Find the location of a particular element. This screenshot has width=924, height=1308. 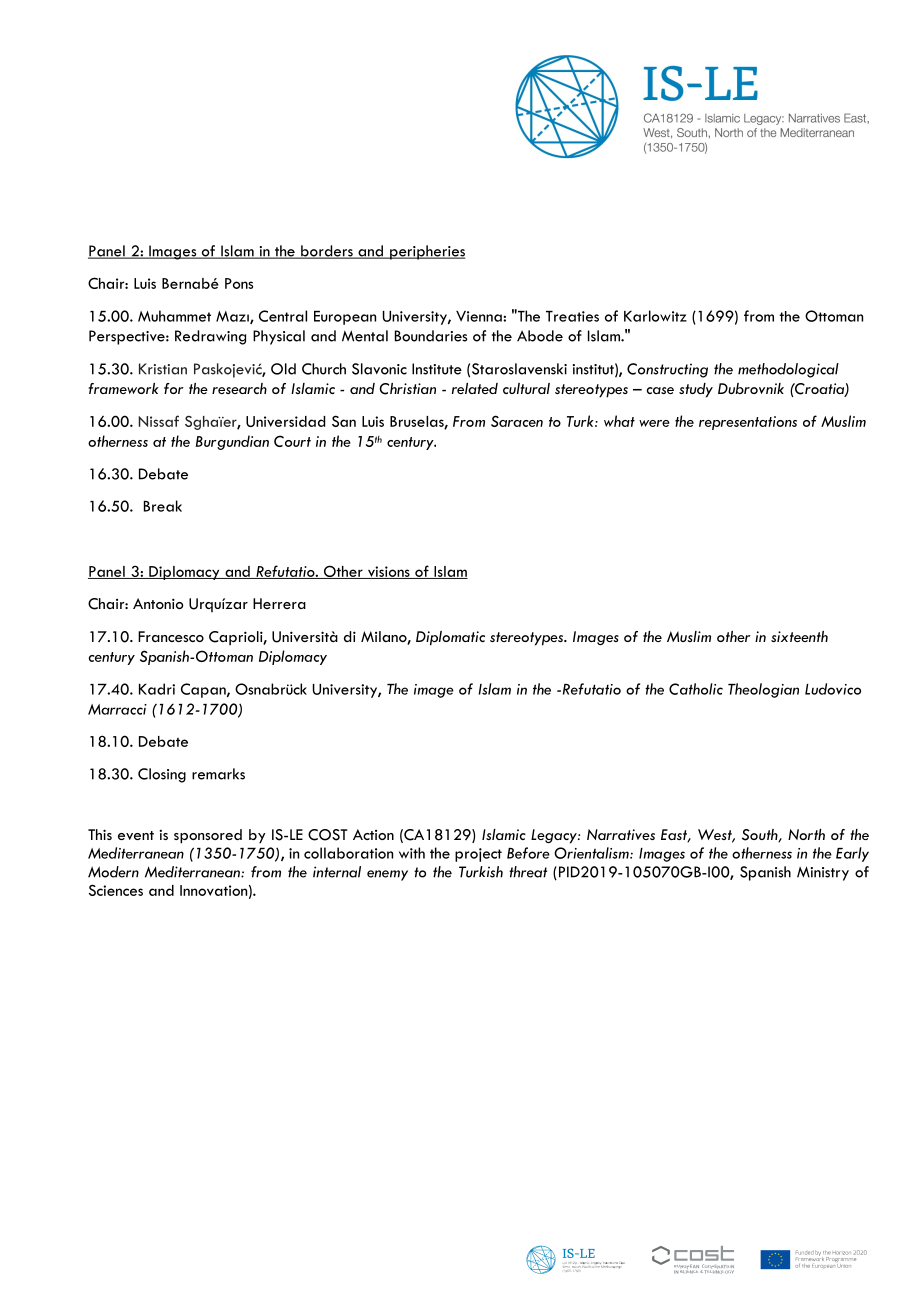

visions is located at coordinates (388, 572).
